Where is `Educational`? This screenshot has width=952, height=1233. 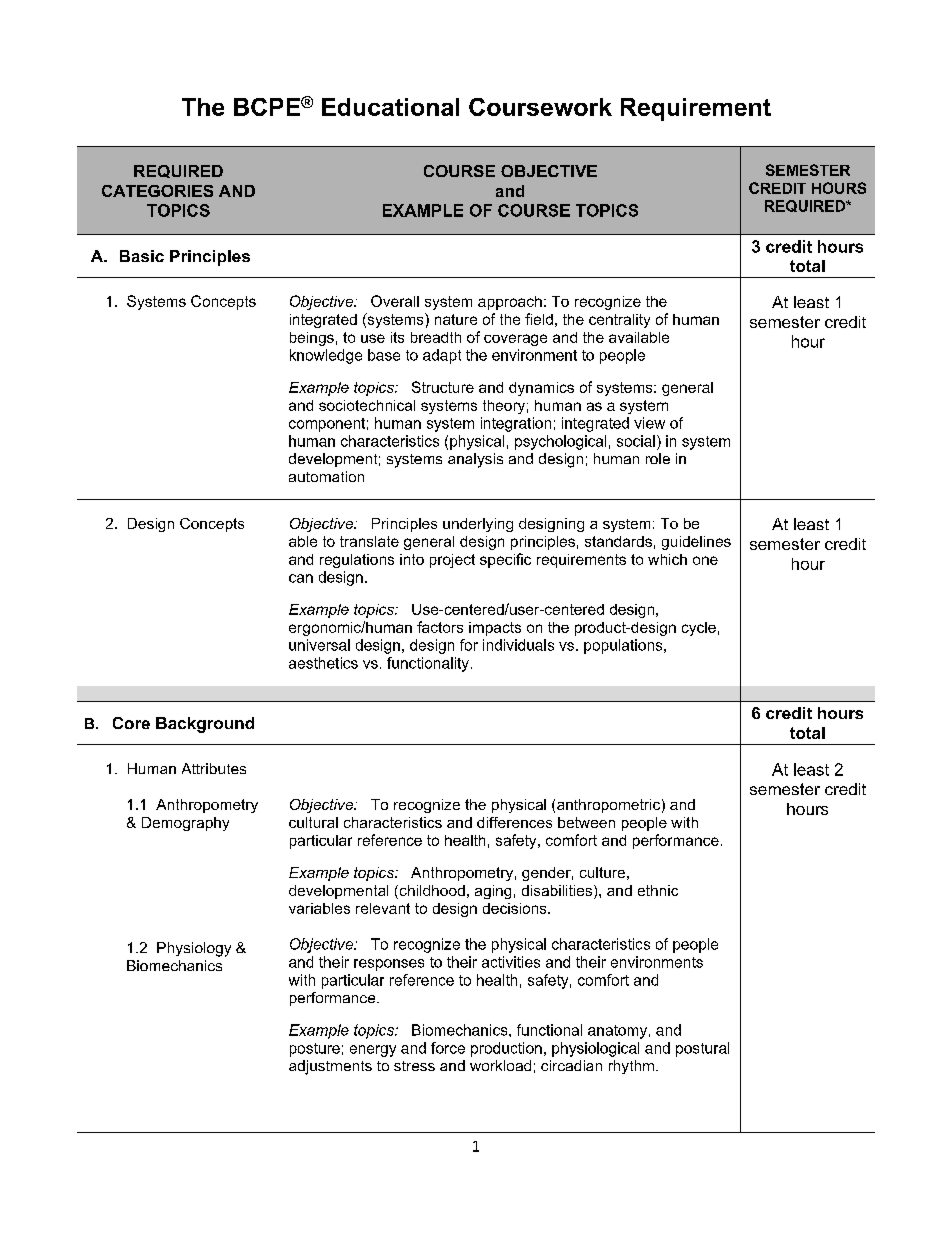 Educational is located at coordinates (390, 107).
